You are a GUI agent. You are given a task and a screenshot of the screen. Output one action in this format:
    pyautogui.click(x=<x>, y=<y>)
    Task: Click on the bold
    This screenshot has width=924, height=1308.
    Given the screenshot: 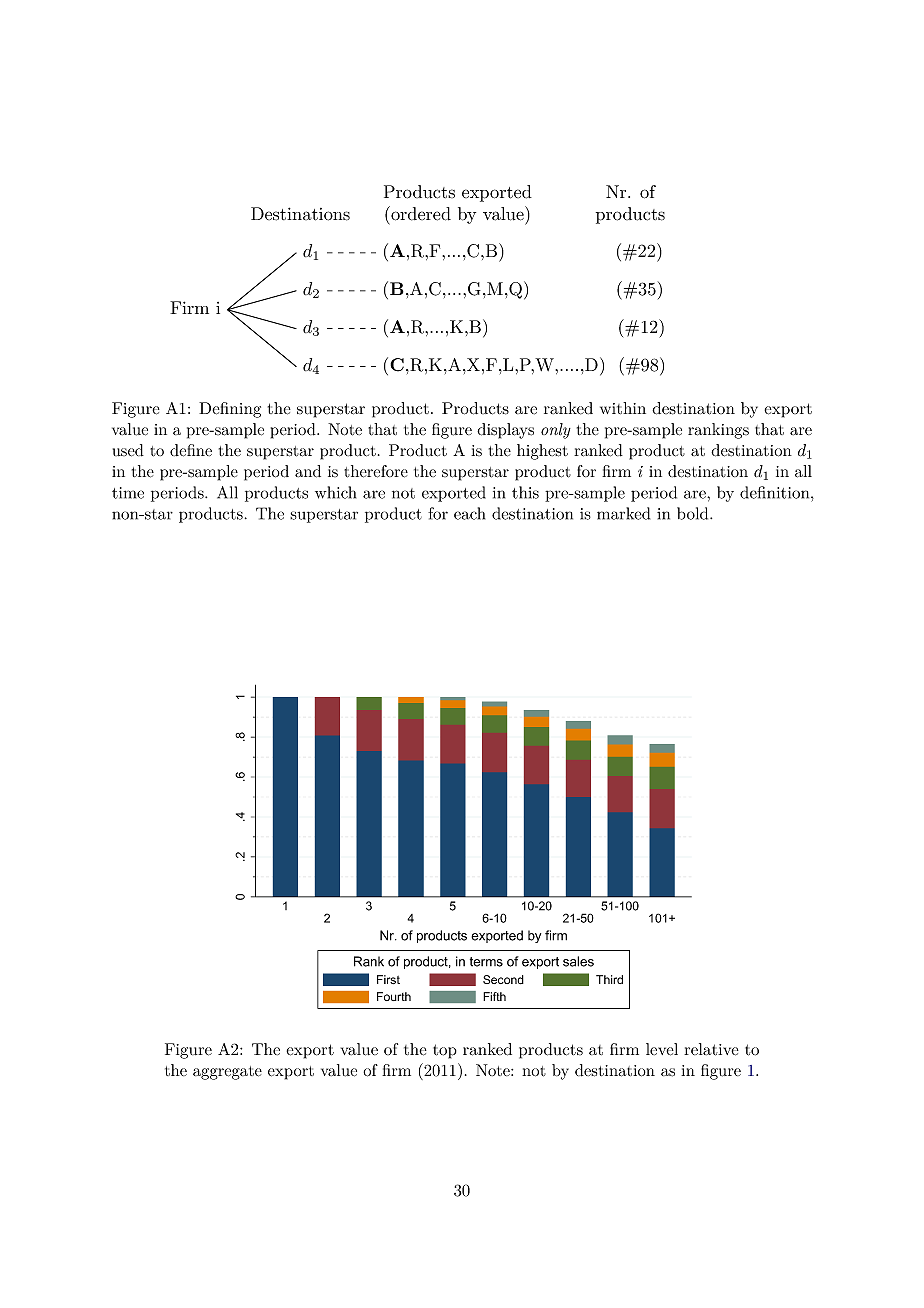 What is the action you would take?
    pyautogui.click(x=694, y=513)
